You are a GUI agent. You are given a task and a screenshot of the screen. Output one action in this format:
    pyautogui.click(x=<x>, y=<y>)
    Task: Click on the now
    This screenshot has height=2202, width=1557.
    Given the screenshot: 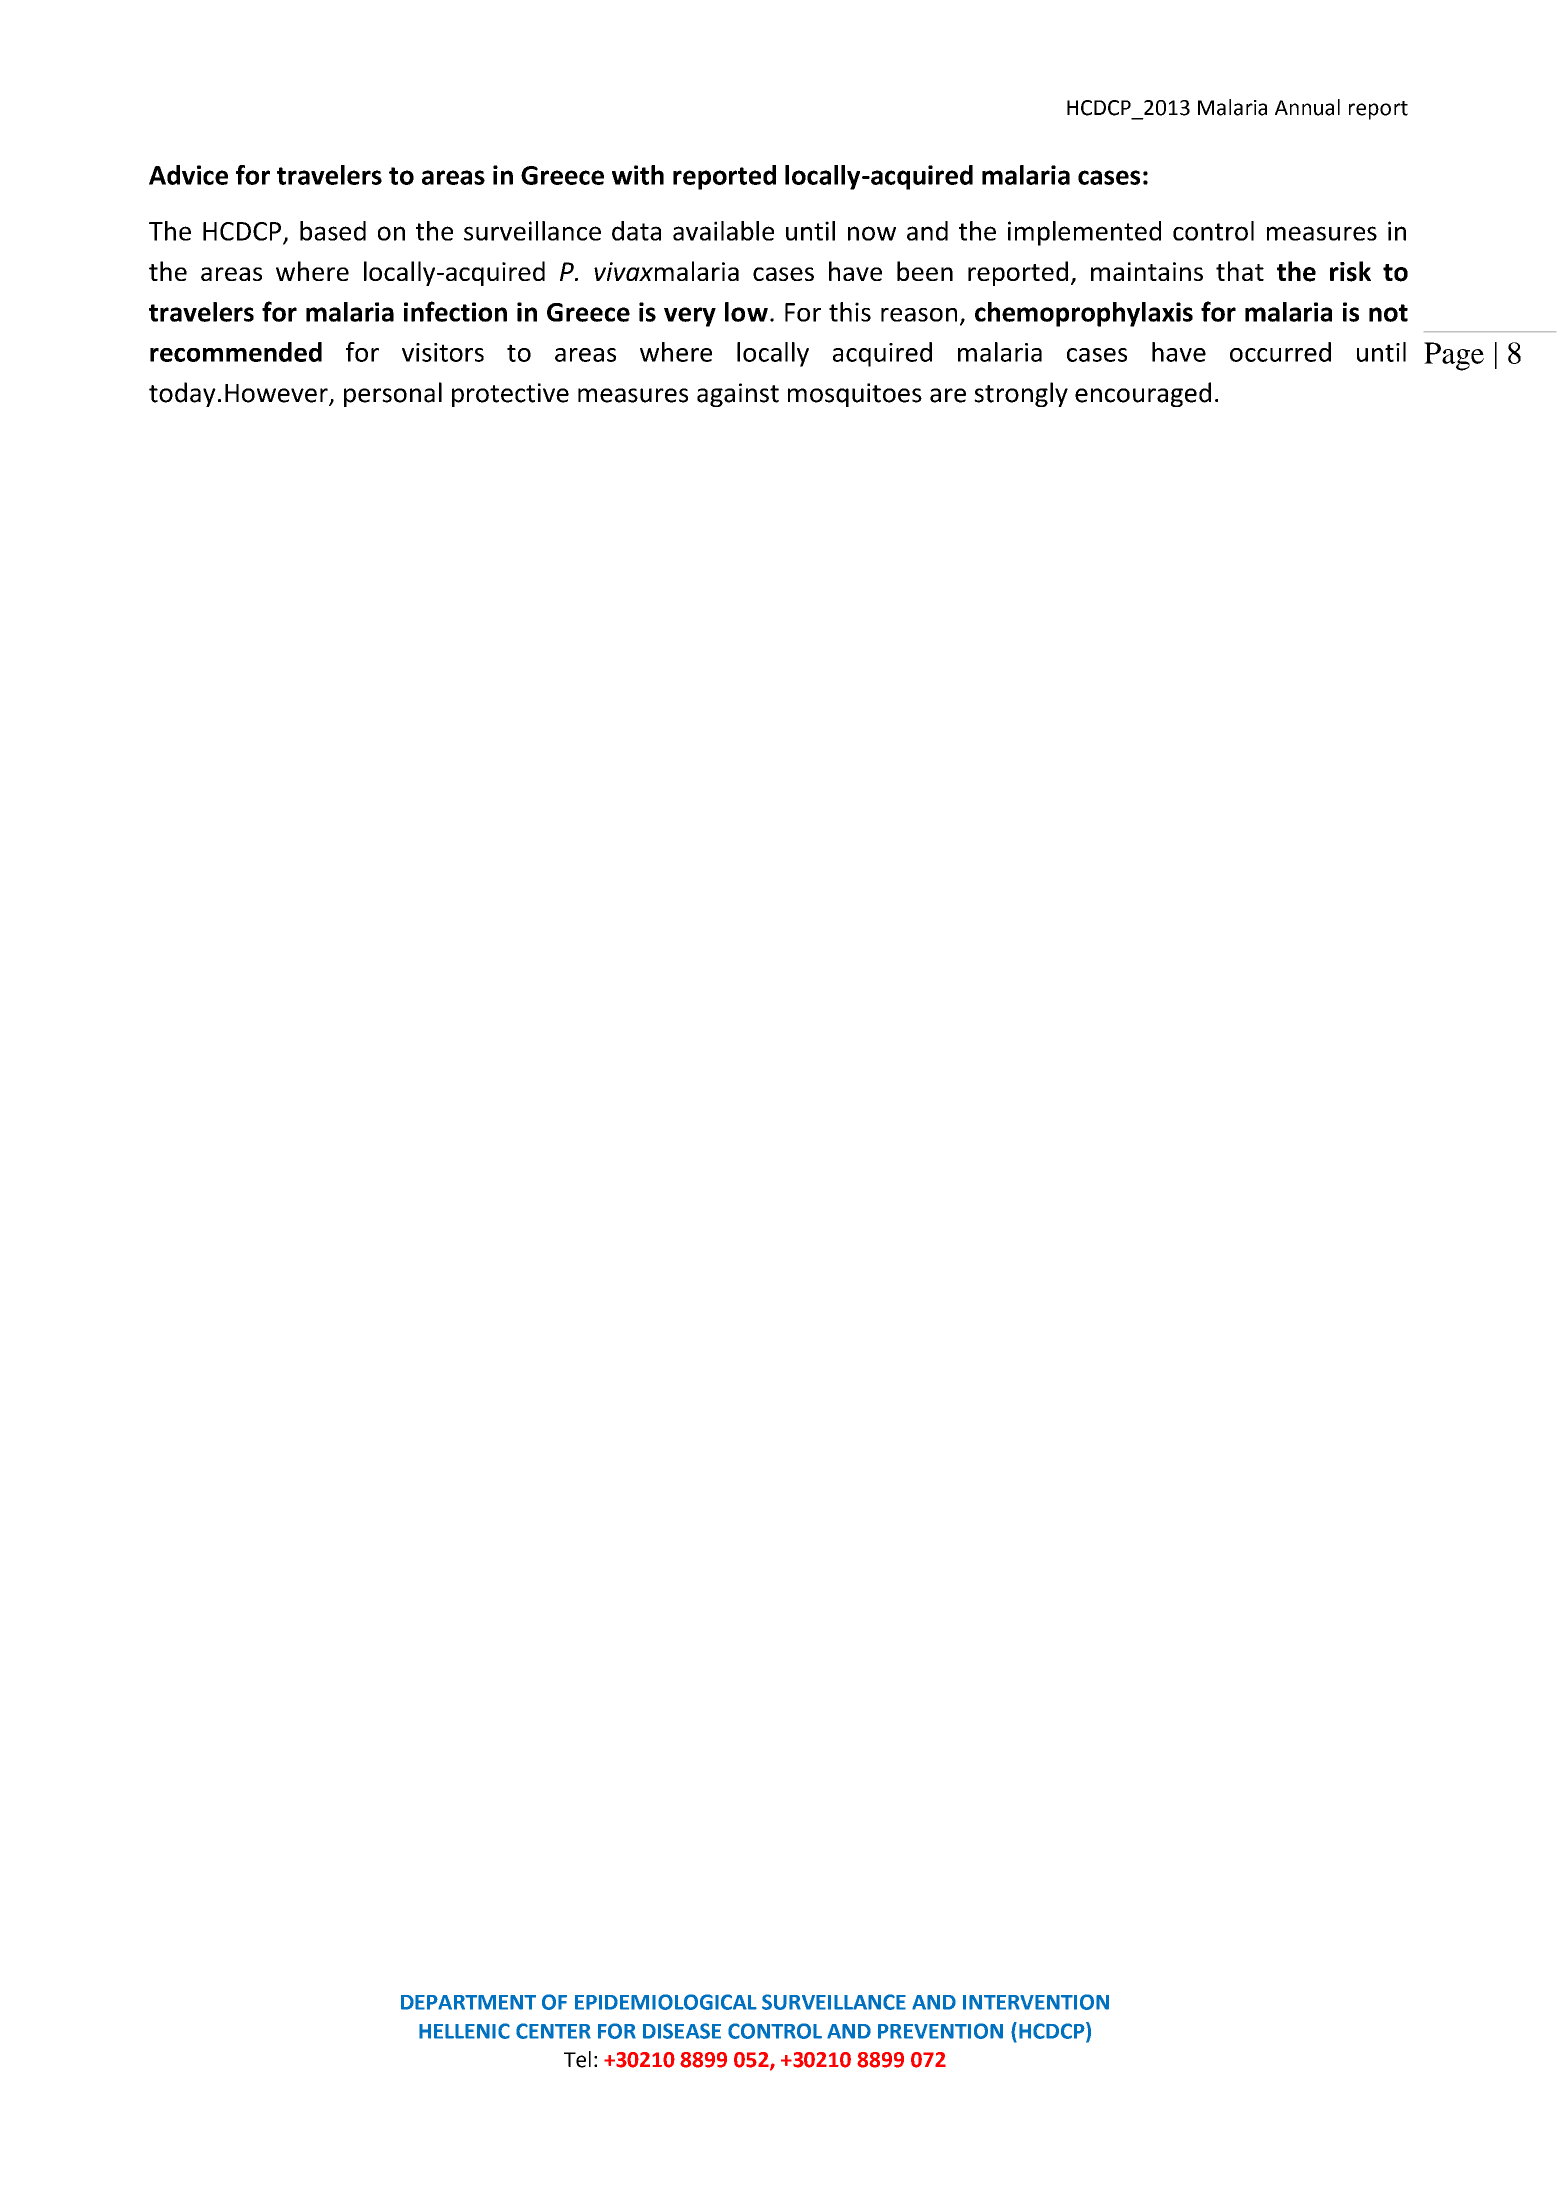 What is the action you would take?
    pyautogui.click(x=872, y=233)
